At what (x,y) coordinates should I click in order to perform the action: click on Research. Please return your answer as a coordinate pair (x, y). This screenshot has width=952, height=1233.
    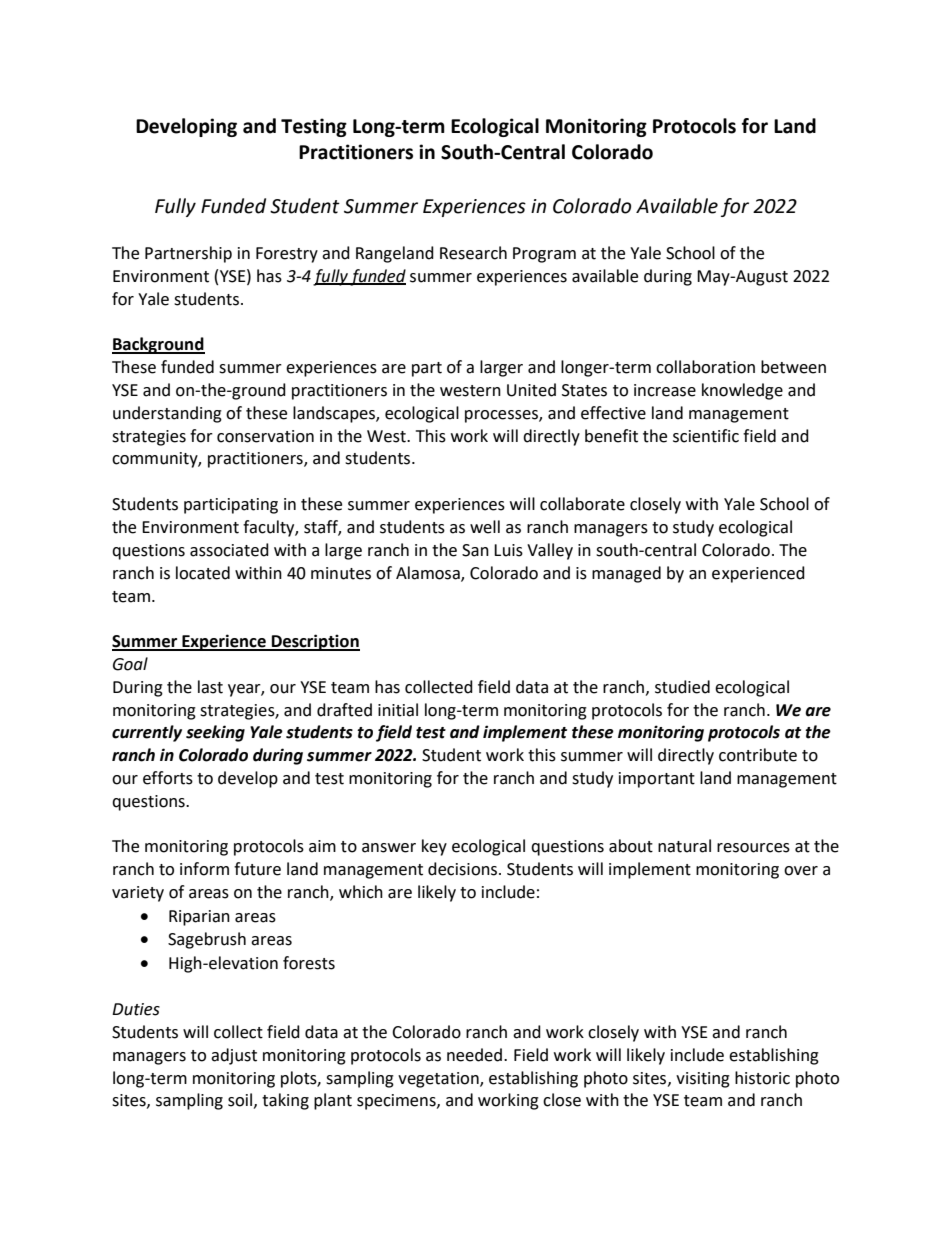
    Looking at the image, I should click on (473, 253).
